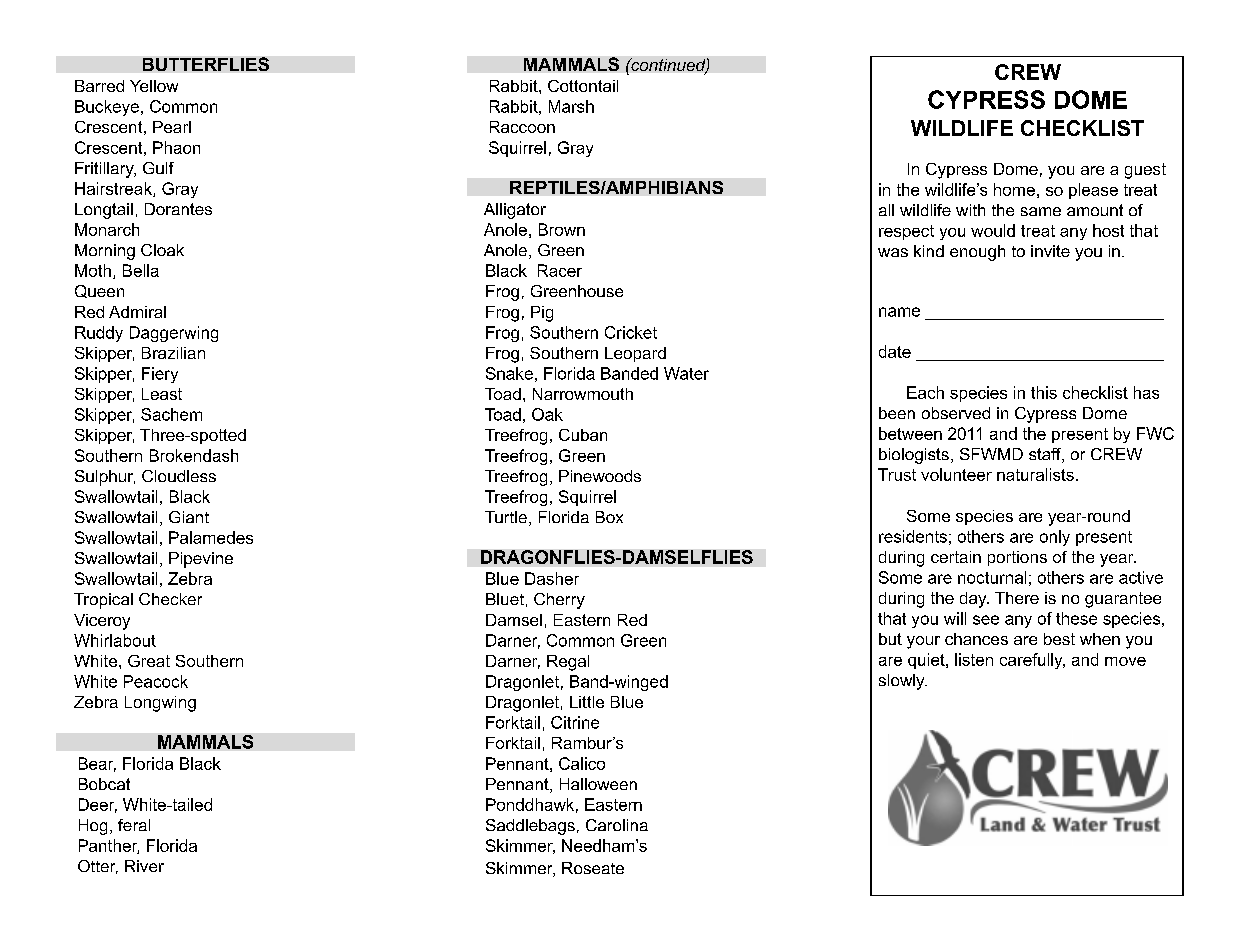 The height and width of the page is (952, 1233). What do you see at coordinates (583, 435) in the page?
I see `Cuban` at bounding box center [583, 435].
